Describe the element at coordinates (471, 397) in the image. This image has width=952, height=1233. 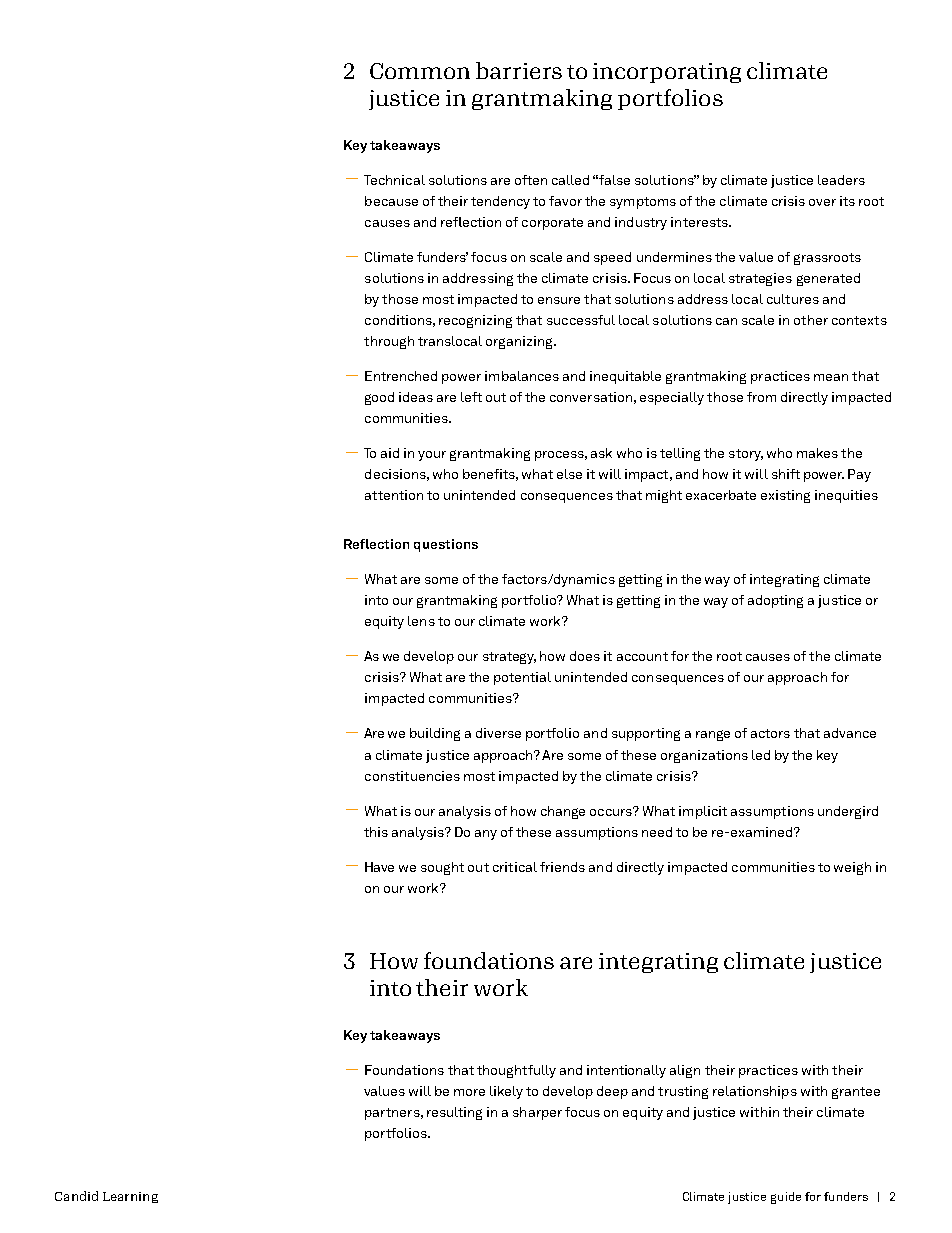
I see `left` at that location.
